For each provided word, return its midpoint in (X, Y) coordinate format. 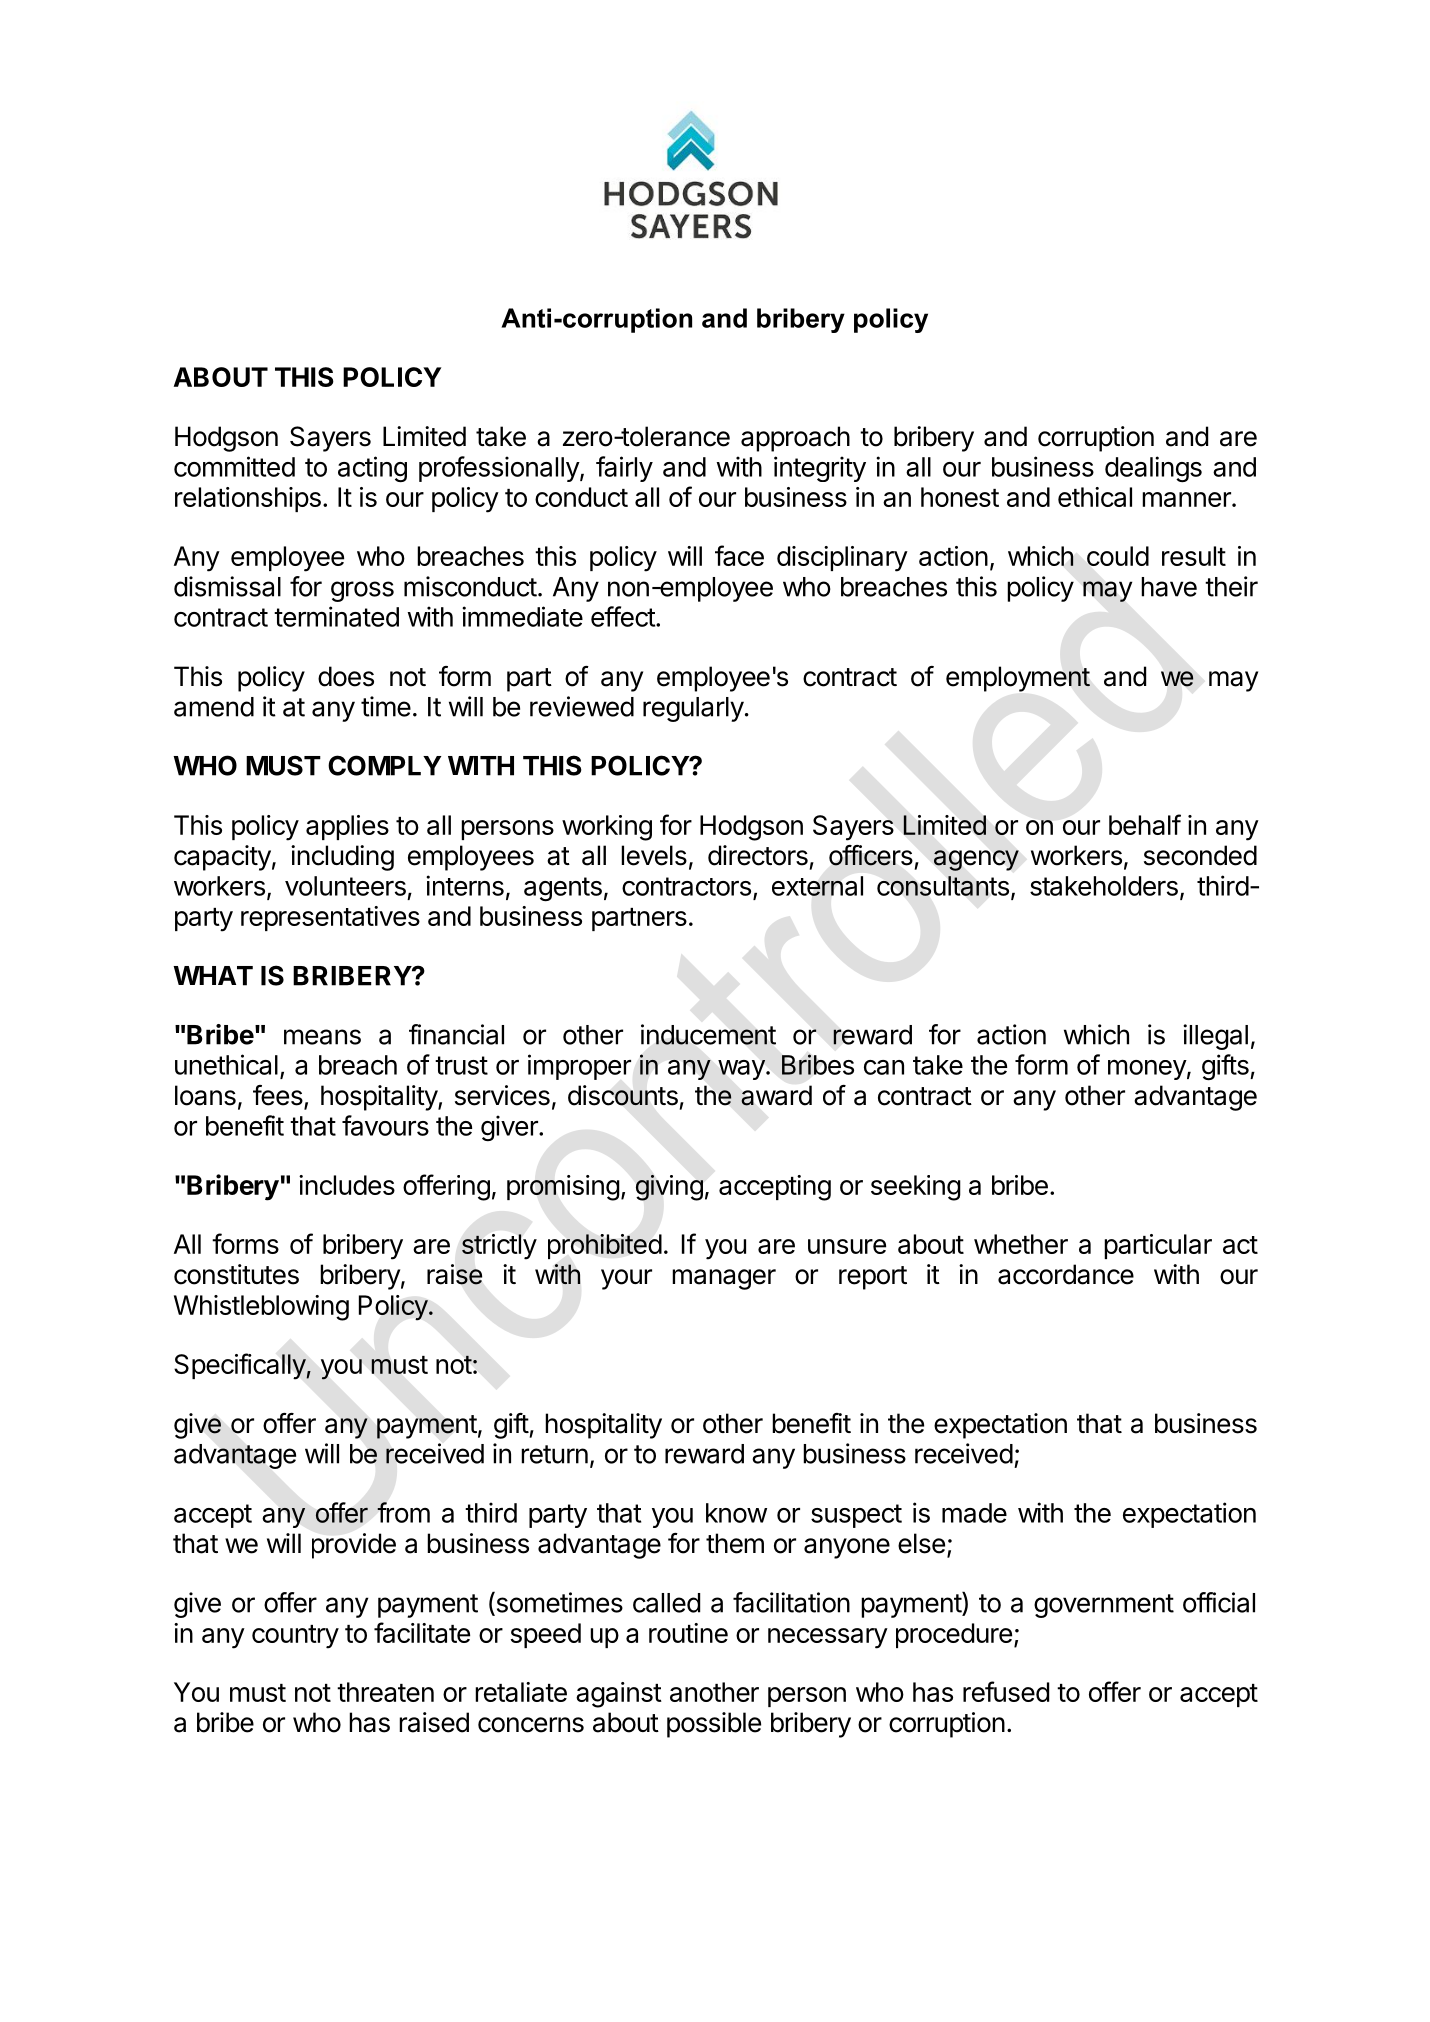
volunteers (345, 886)
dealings (1153, 469)
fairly (624, 469)
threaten (385, 1692)
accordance (1066, 1274)
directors (758, 855)
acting (372, 469)
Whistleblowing (261, 1308)
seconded (1200, 855)
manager (724, 1279)
